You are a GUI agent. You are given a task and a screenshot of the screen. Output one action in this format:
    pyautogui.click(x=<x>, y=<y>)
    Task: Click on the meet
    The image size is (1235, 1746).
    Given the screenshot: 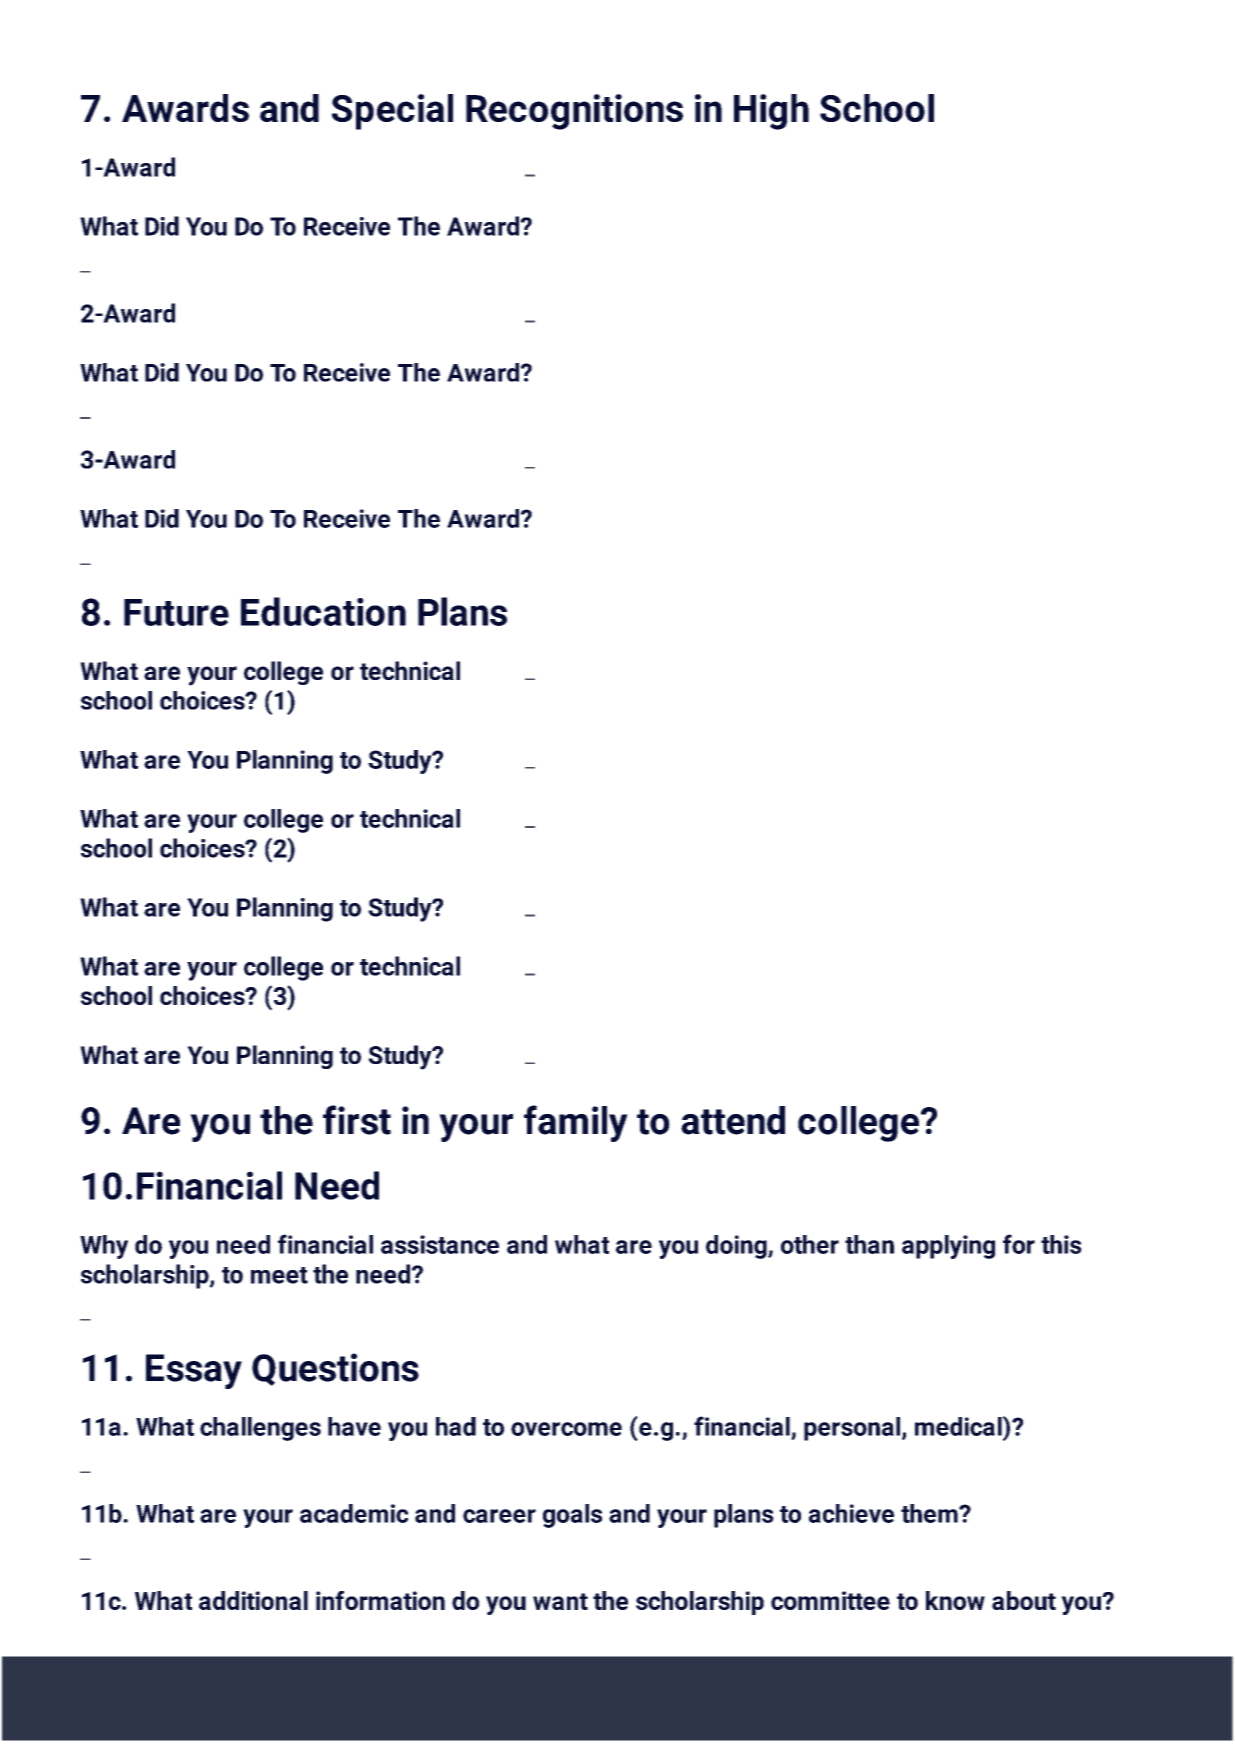 What is the action you would take?
    pyautogui.click(x=279, y=1275)
